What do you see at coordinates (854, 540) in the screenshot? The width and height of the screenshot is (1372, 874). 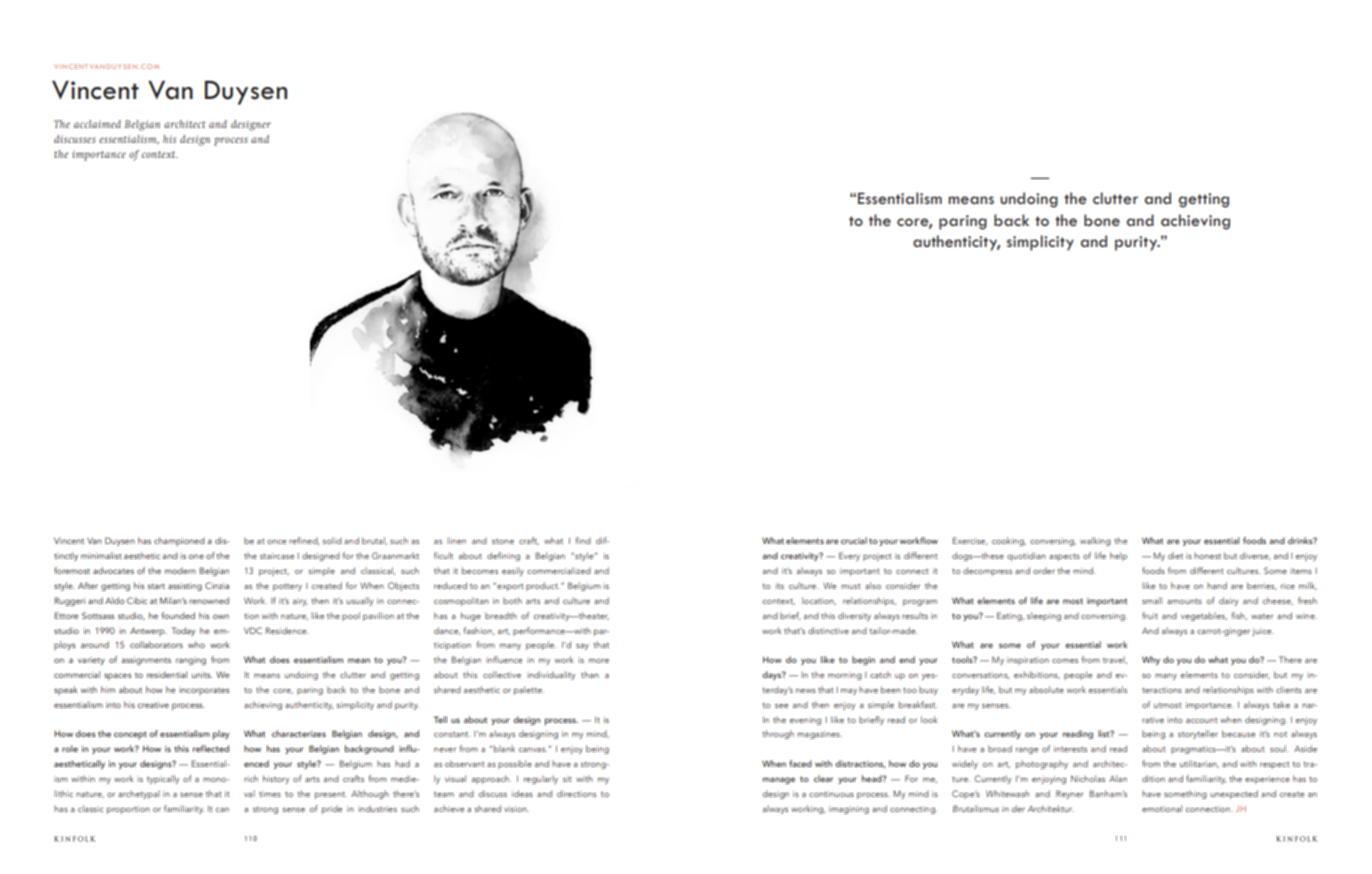 I see `crucial` at bounding box center [854, 540].
